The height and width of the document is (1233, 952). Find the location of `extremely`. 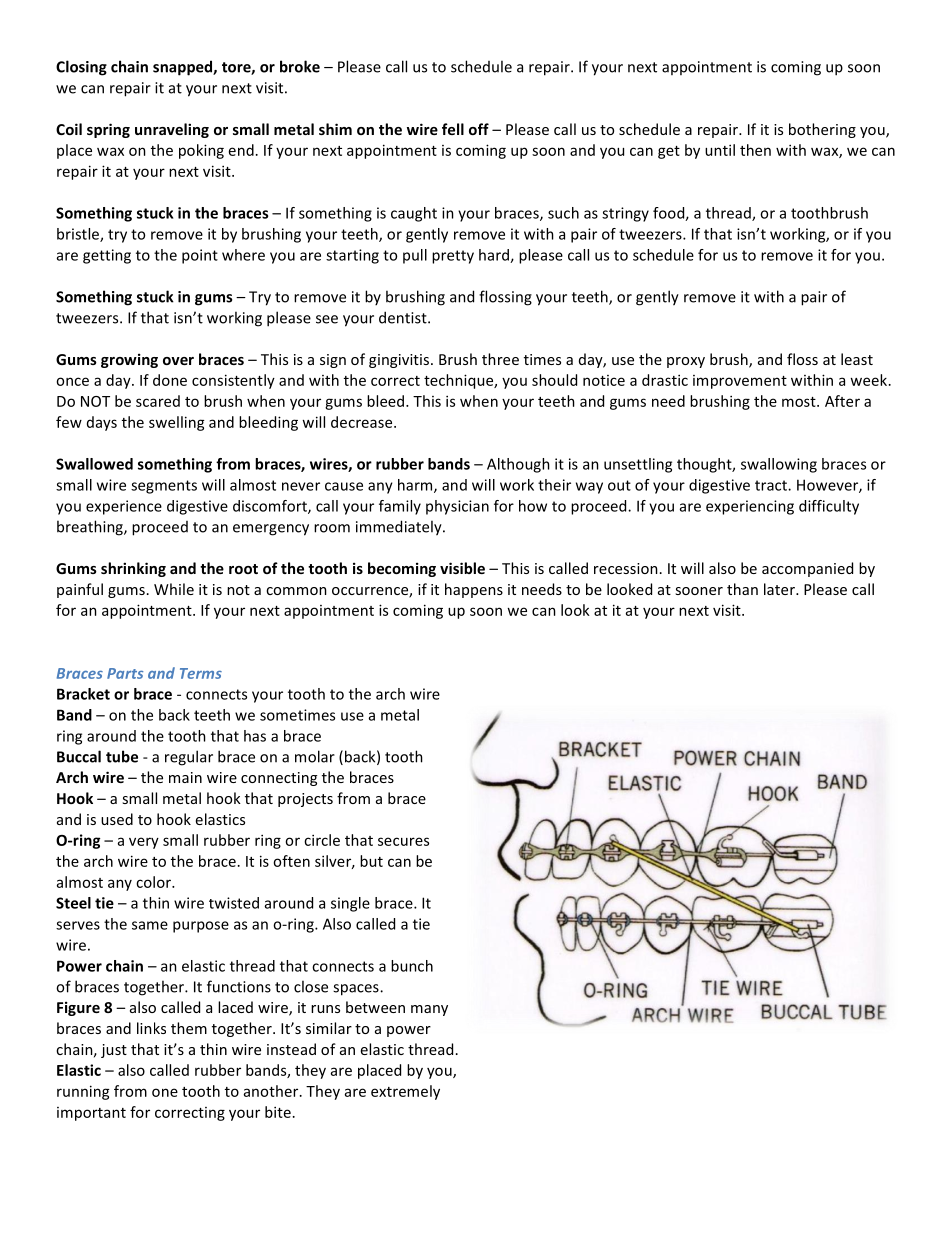

extremely is located at coordinates (405, 1092).
